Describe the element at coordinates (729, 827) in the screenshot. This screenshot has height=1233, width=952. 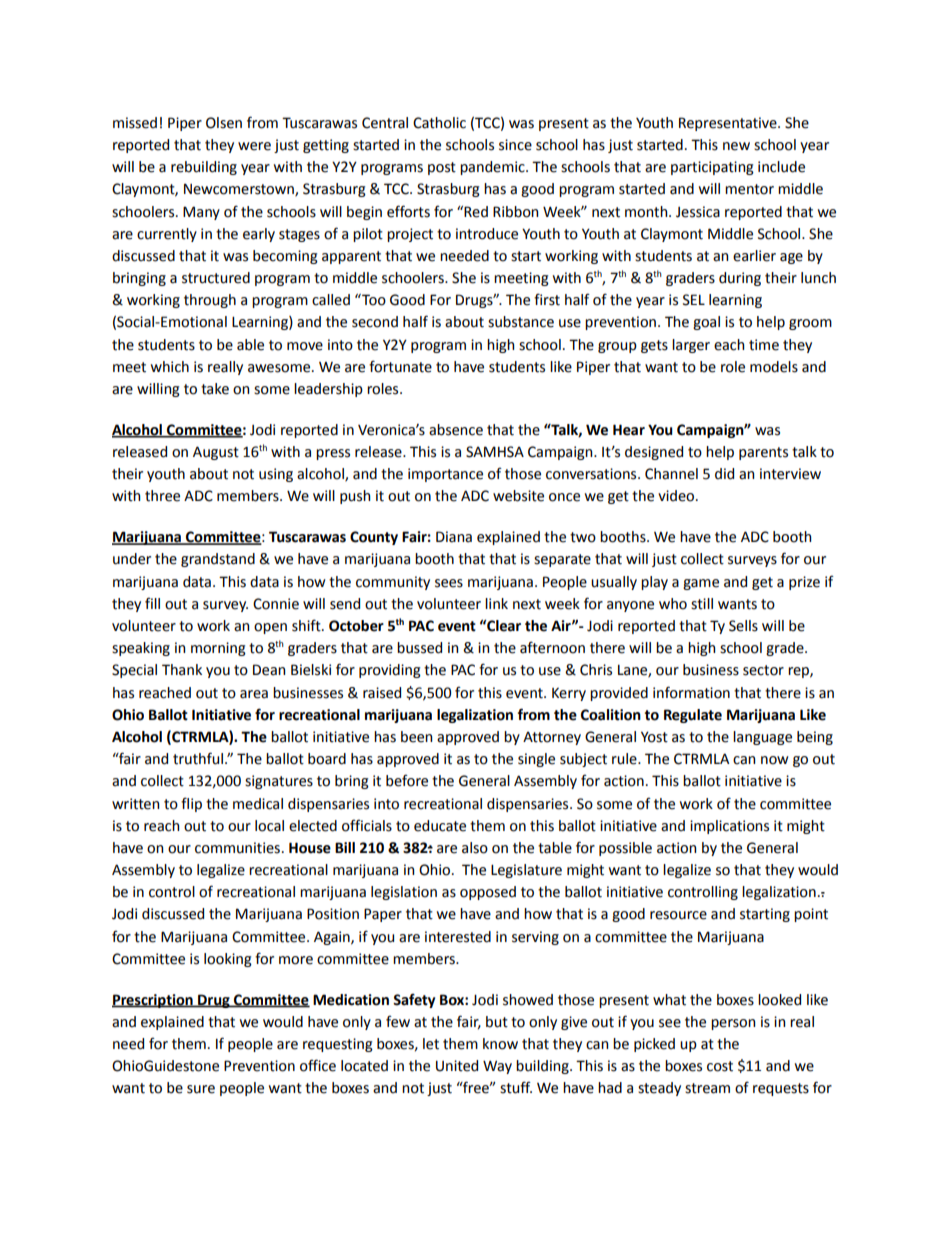
I see `implications` at that location.
